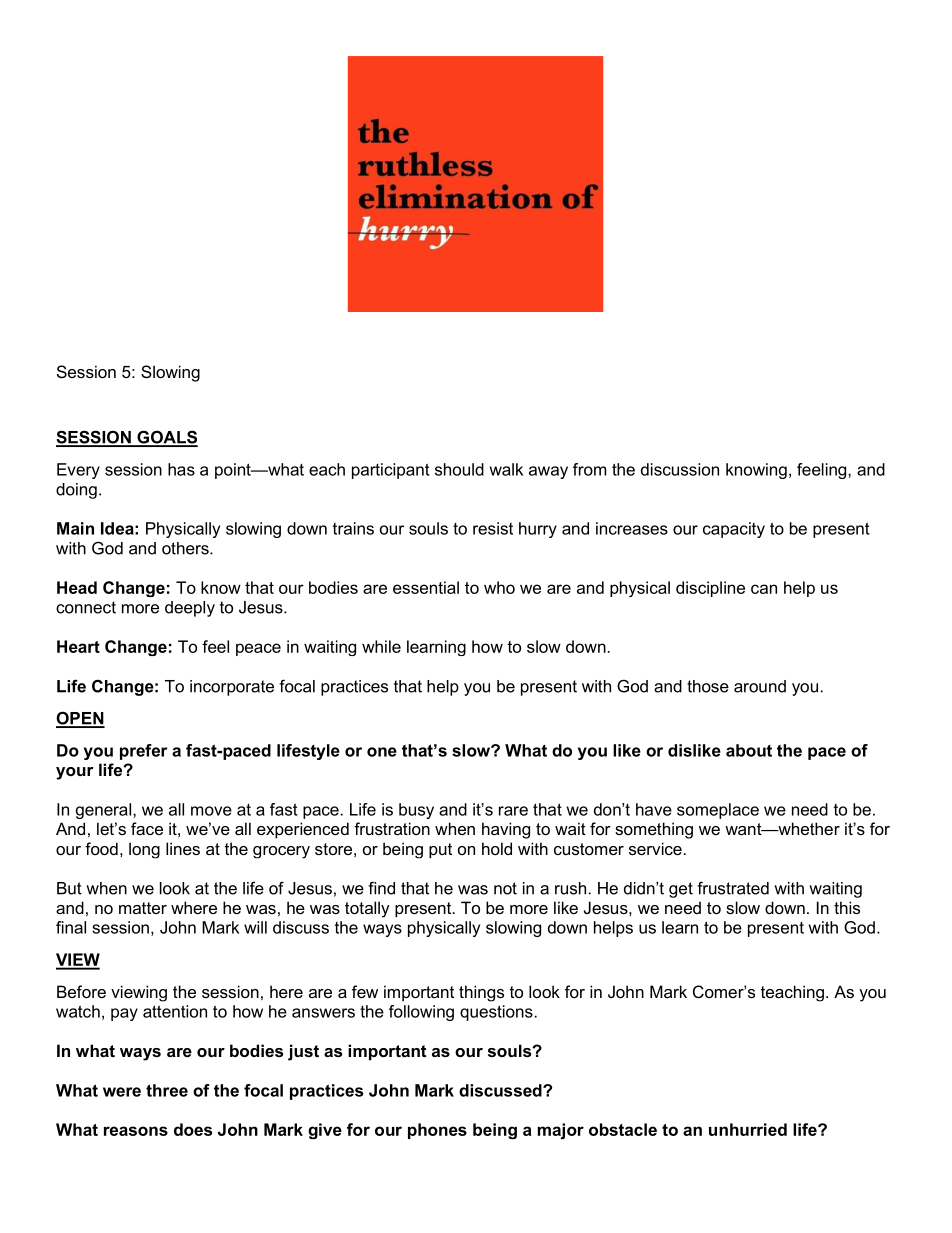 This screenshot has width=952, height=1233. What do you see at coordinates (748, 1129) in the screenshot?
I see `unhurried` at bounding box center [748, 1129].
